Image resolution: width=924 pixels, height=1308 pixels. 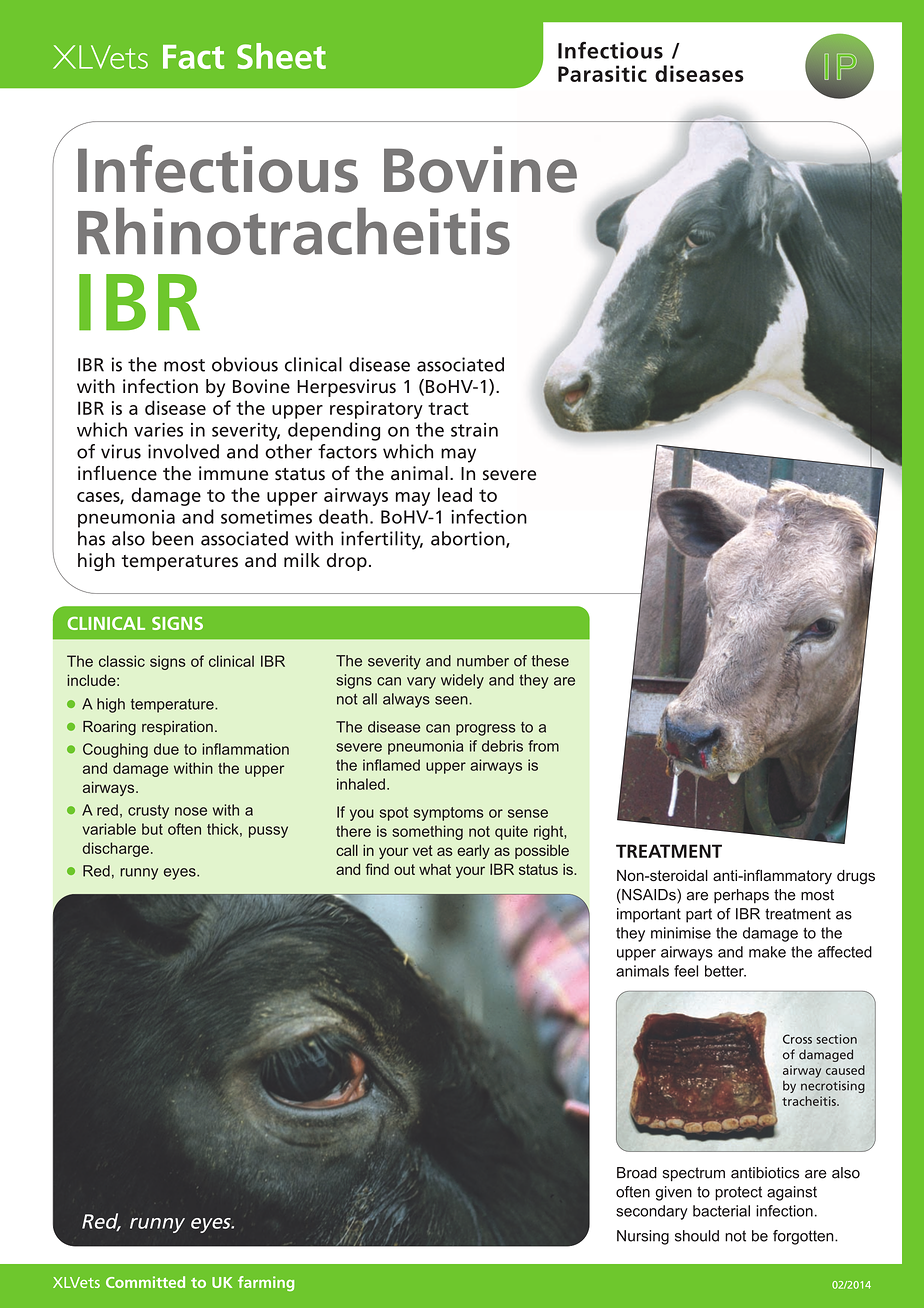 I want to click on what, so click(x=435, y=869).
